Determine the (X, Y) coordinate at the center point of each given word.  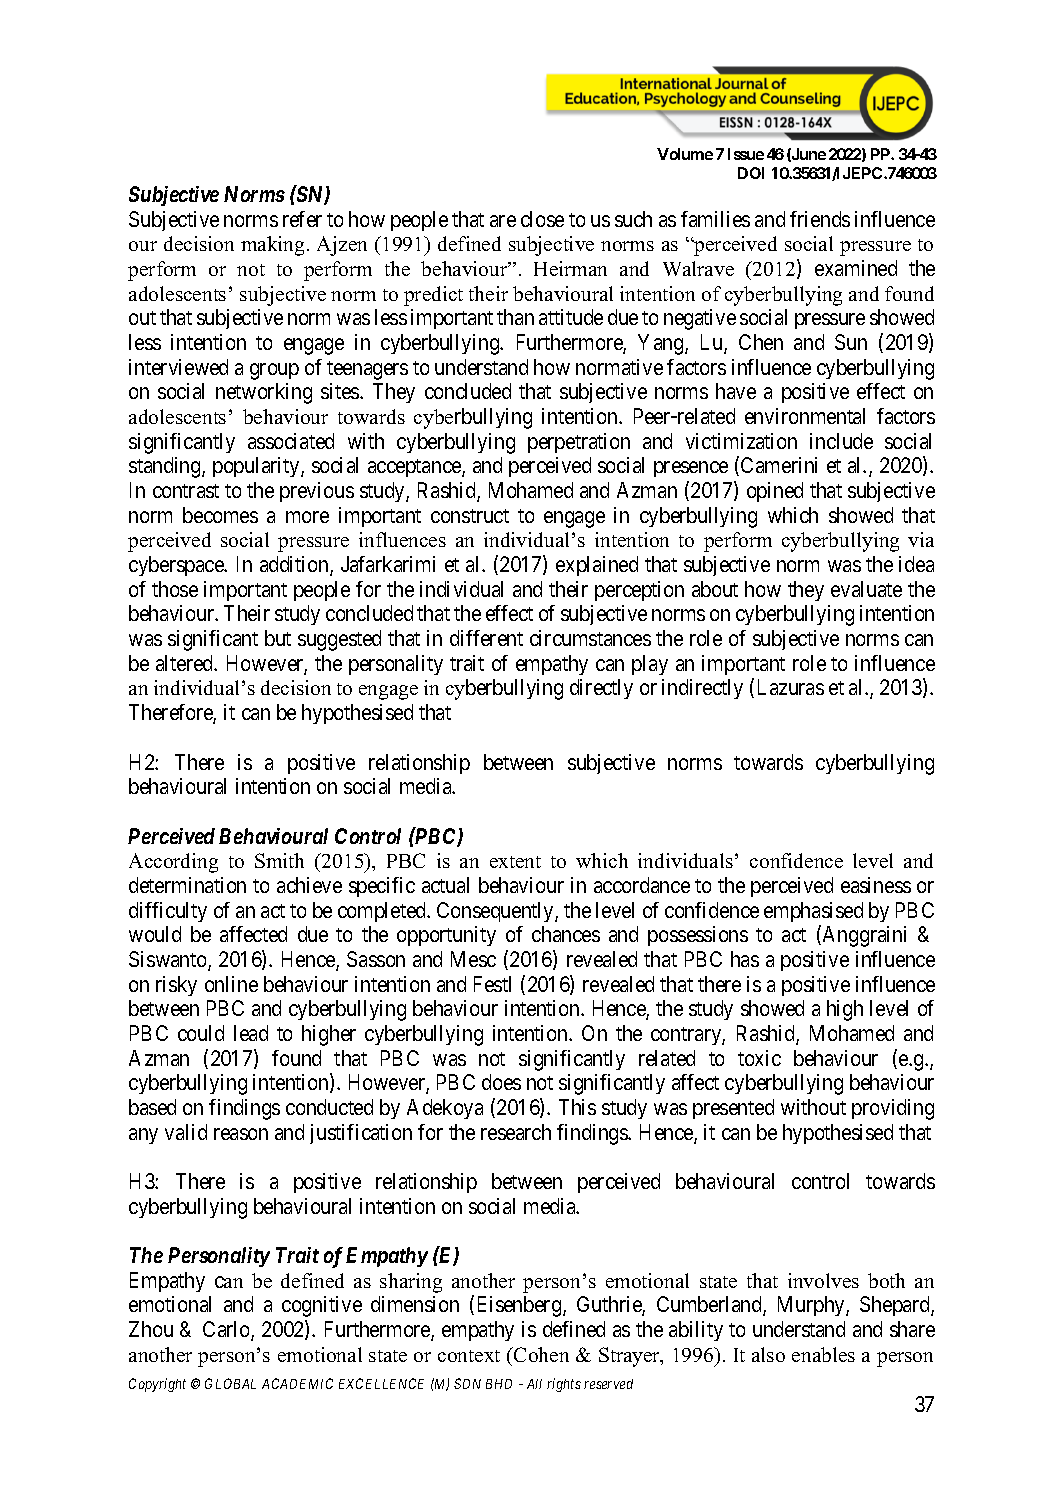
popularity (257, 467)
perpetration (579, 443)
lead (251, 1033)
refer (302, 219)
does (501, 1082)
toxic (759, 1058)
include (841, 441)
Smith (279, 860)
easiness (876, 885)
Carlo (227, 1330)
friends (820, 219)
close (542, 219)
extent (515, 862)
